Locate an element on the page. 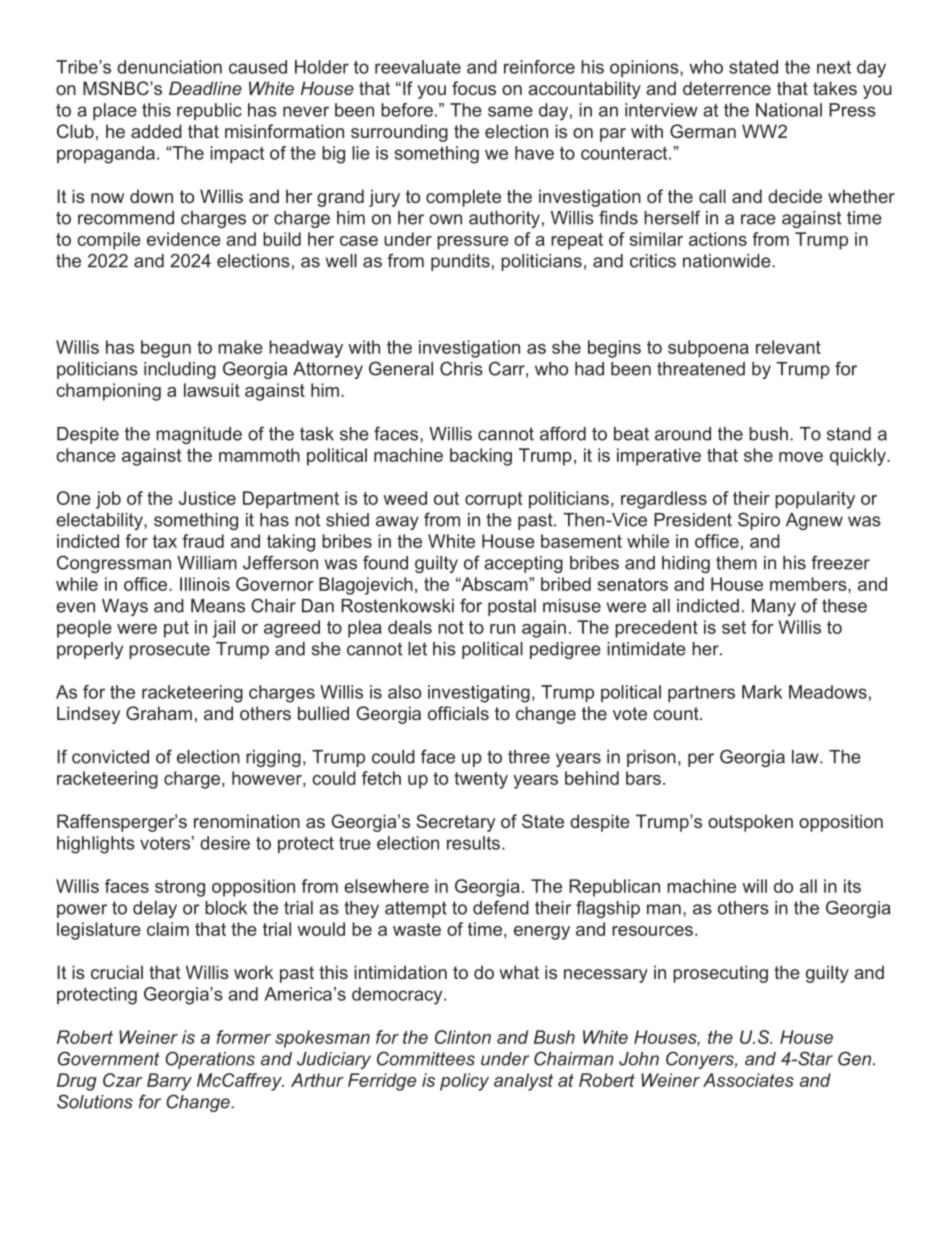 The width and height of the document is (952, 1233). backing is located at coordinates (481, 457).
